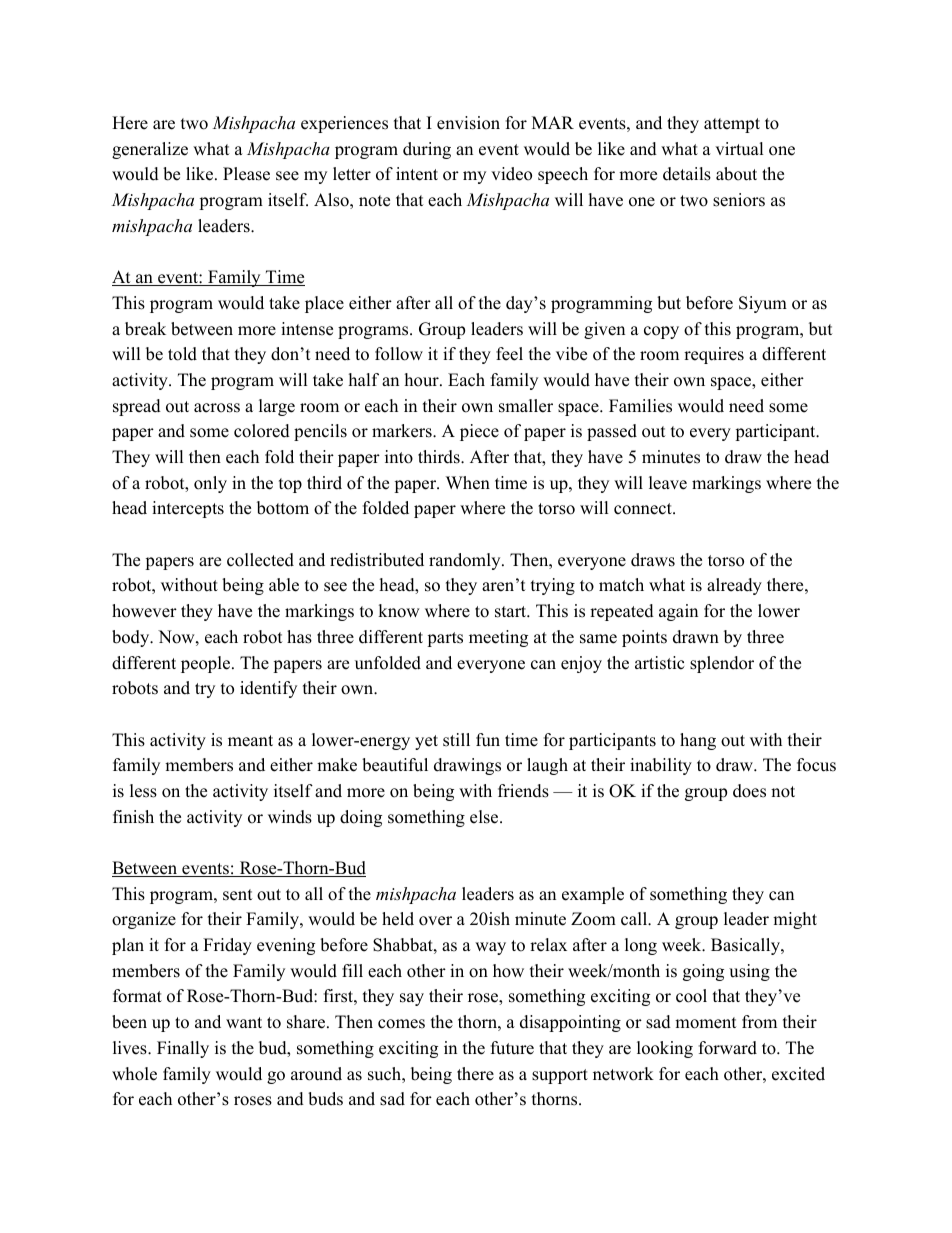 This screenshot has width=952, height=1233. What do you see at coordinates (728, 1048) in the screenshot?
I see `forward` at bounding box center [728, 1048].
